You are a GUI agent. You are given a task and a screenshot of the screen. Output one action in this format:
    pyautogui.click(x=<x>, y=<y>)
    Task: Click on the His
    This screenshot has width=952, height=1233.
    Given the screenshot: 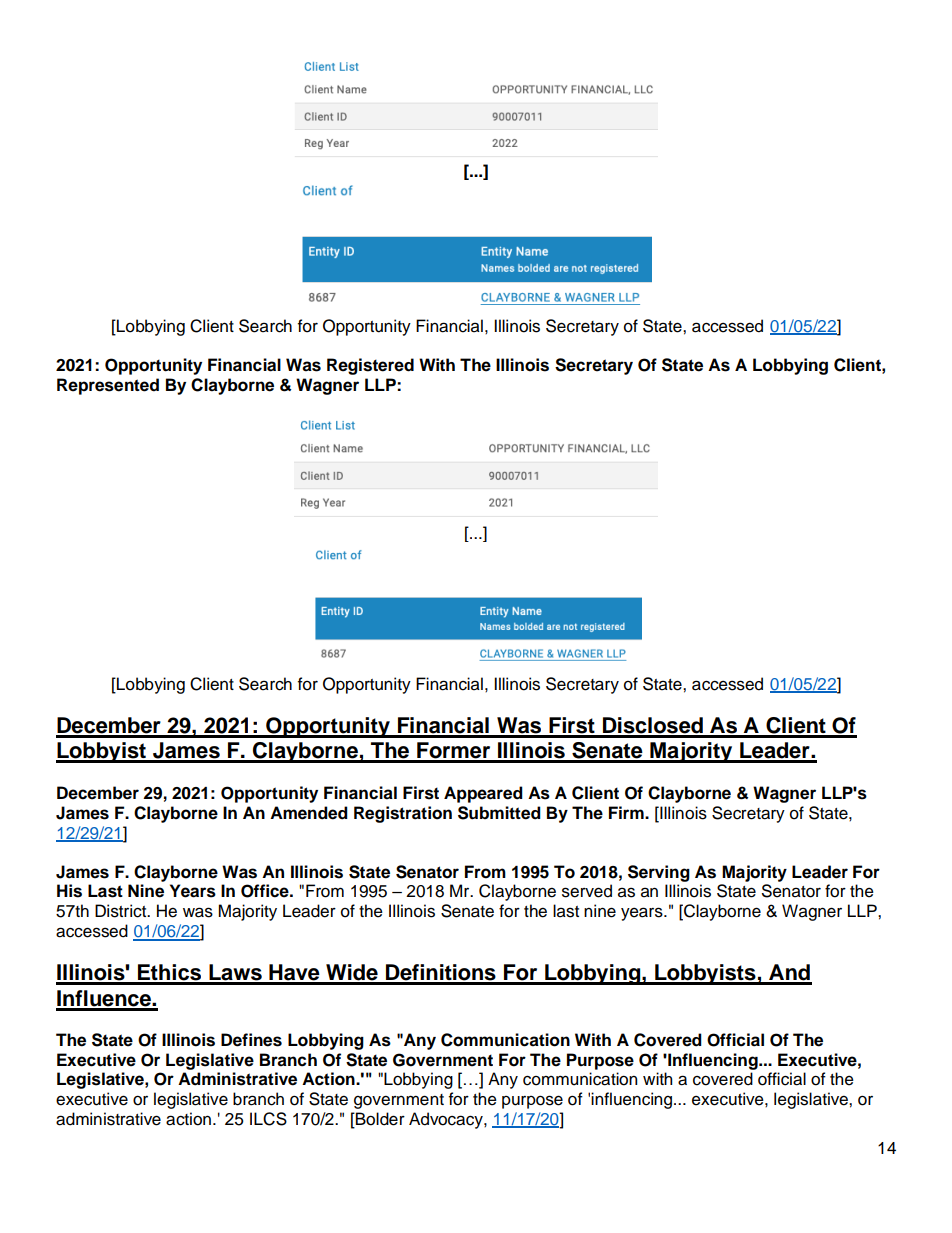 What is the action you would take?
    pyautogui.click(x=69, y=891)
